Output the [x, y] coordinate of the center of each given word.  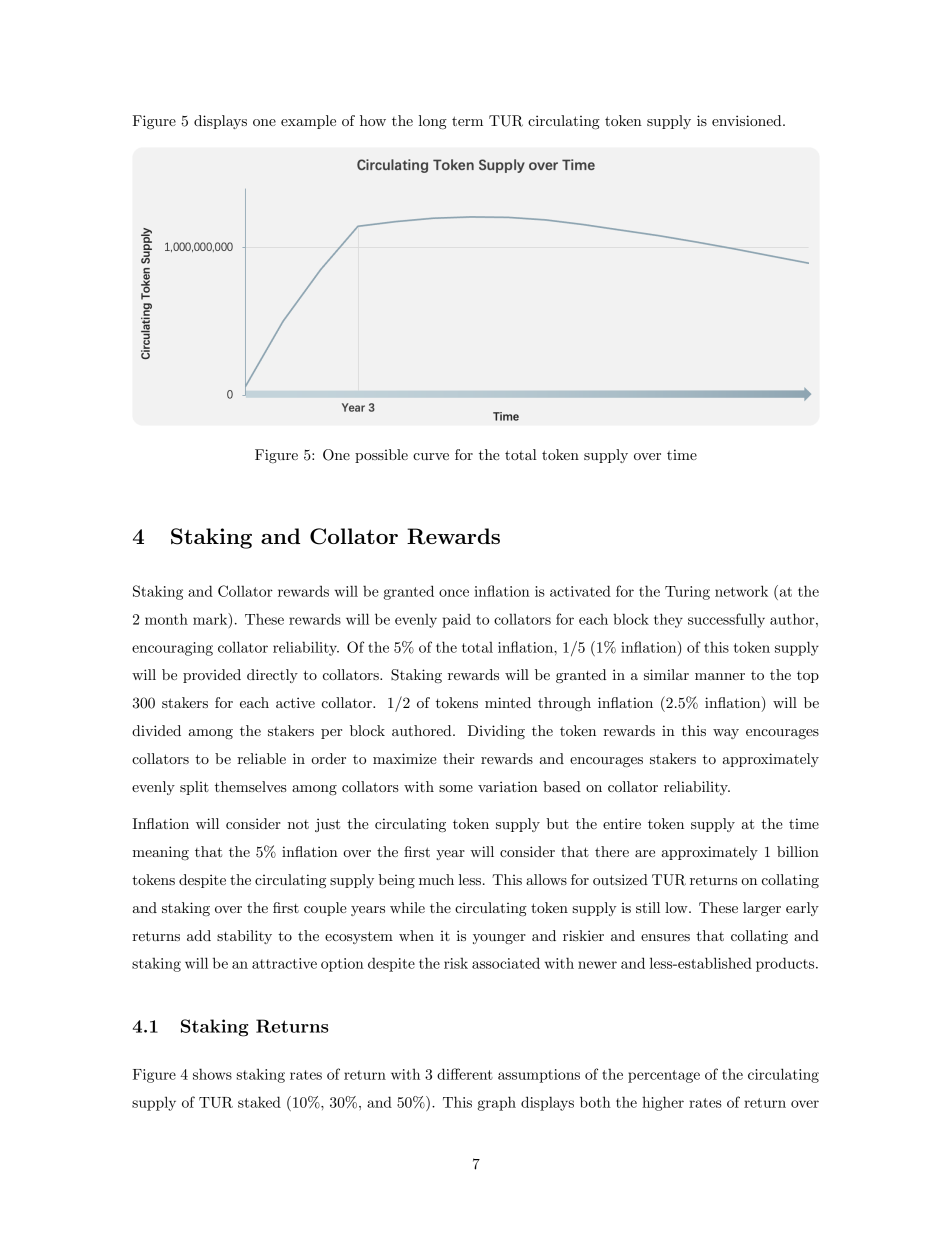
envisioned [748, 120]
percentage [664, 1076]
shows [212, 1074]
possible [381, 456]
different [465, 1074]
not [298, 824]
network [741, 591]
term [467, 121]
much [436, 879]
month [166, 619]
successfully [726, 620]
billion [798, 851]
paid [456, 620]
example [308, 122]
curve [431, 456]
